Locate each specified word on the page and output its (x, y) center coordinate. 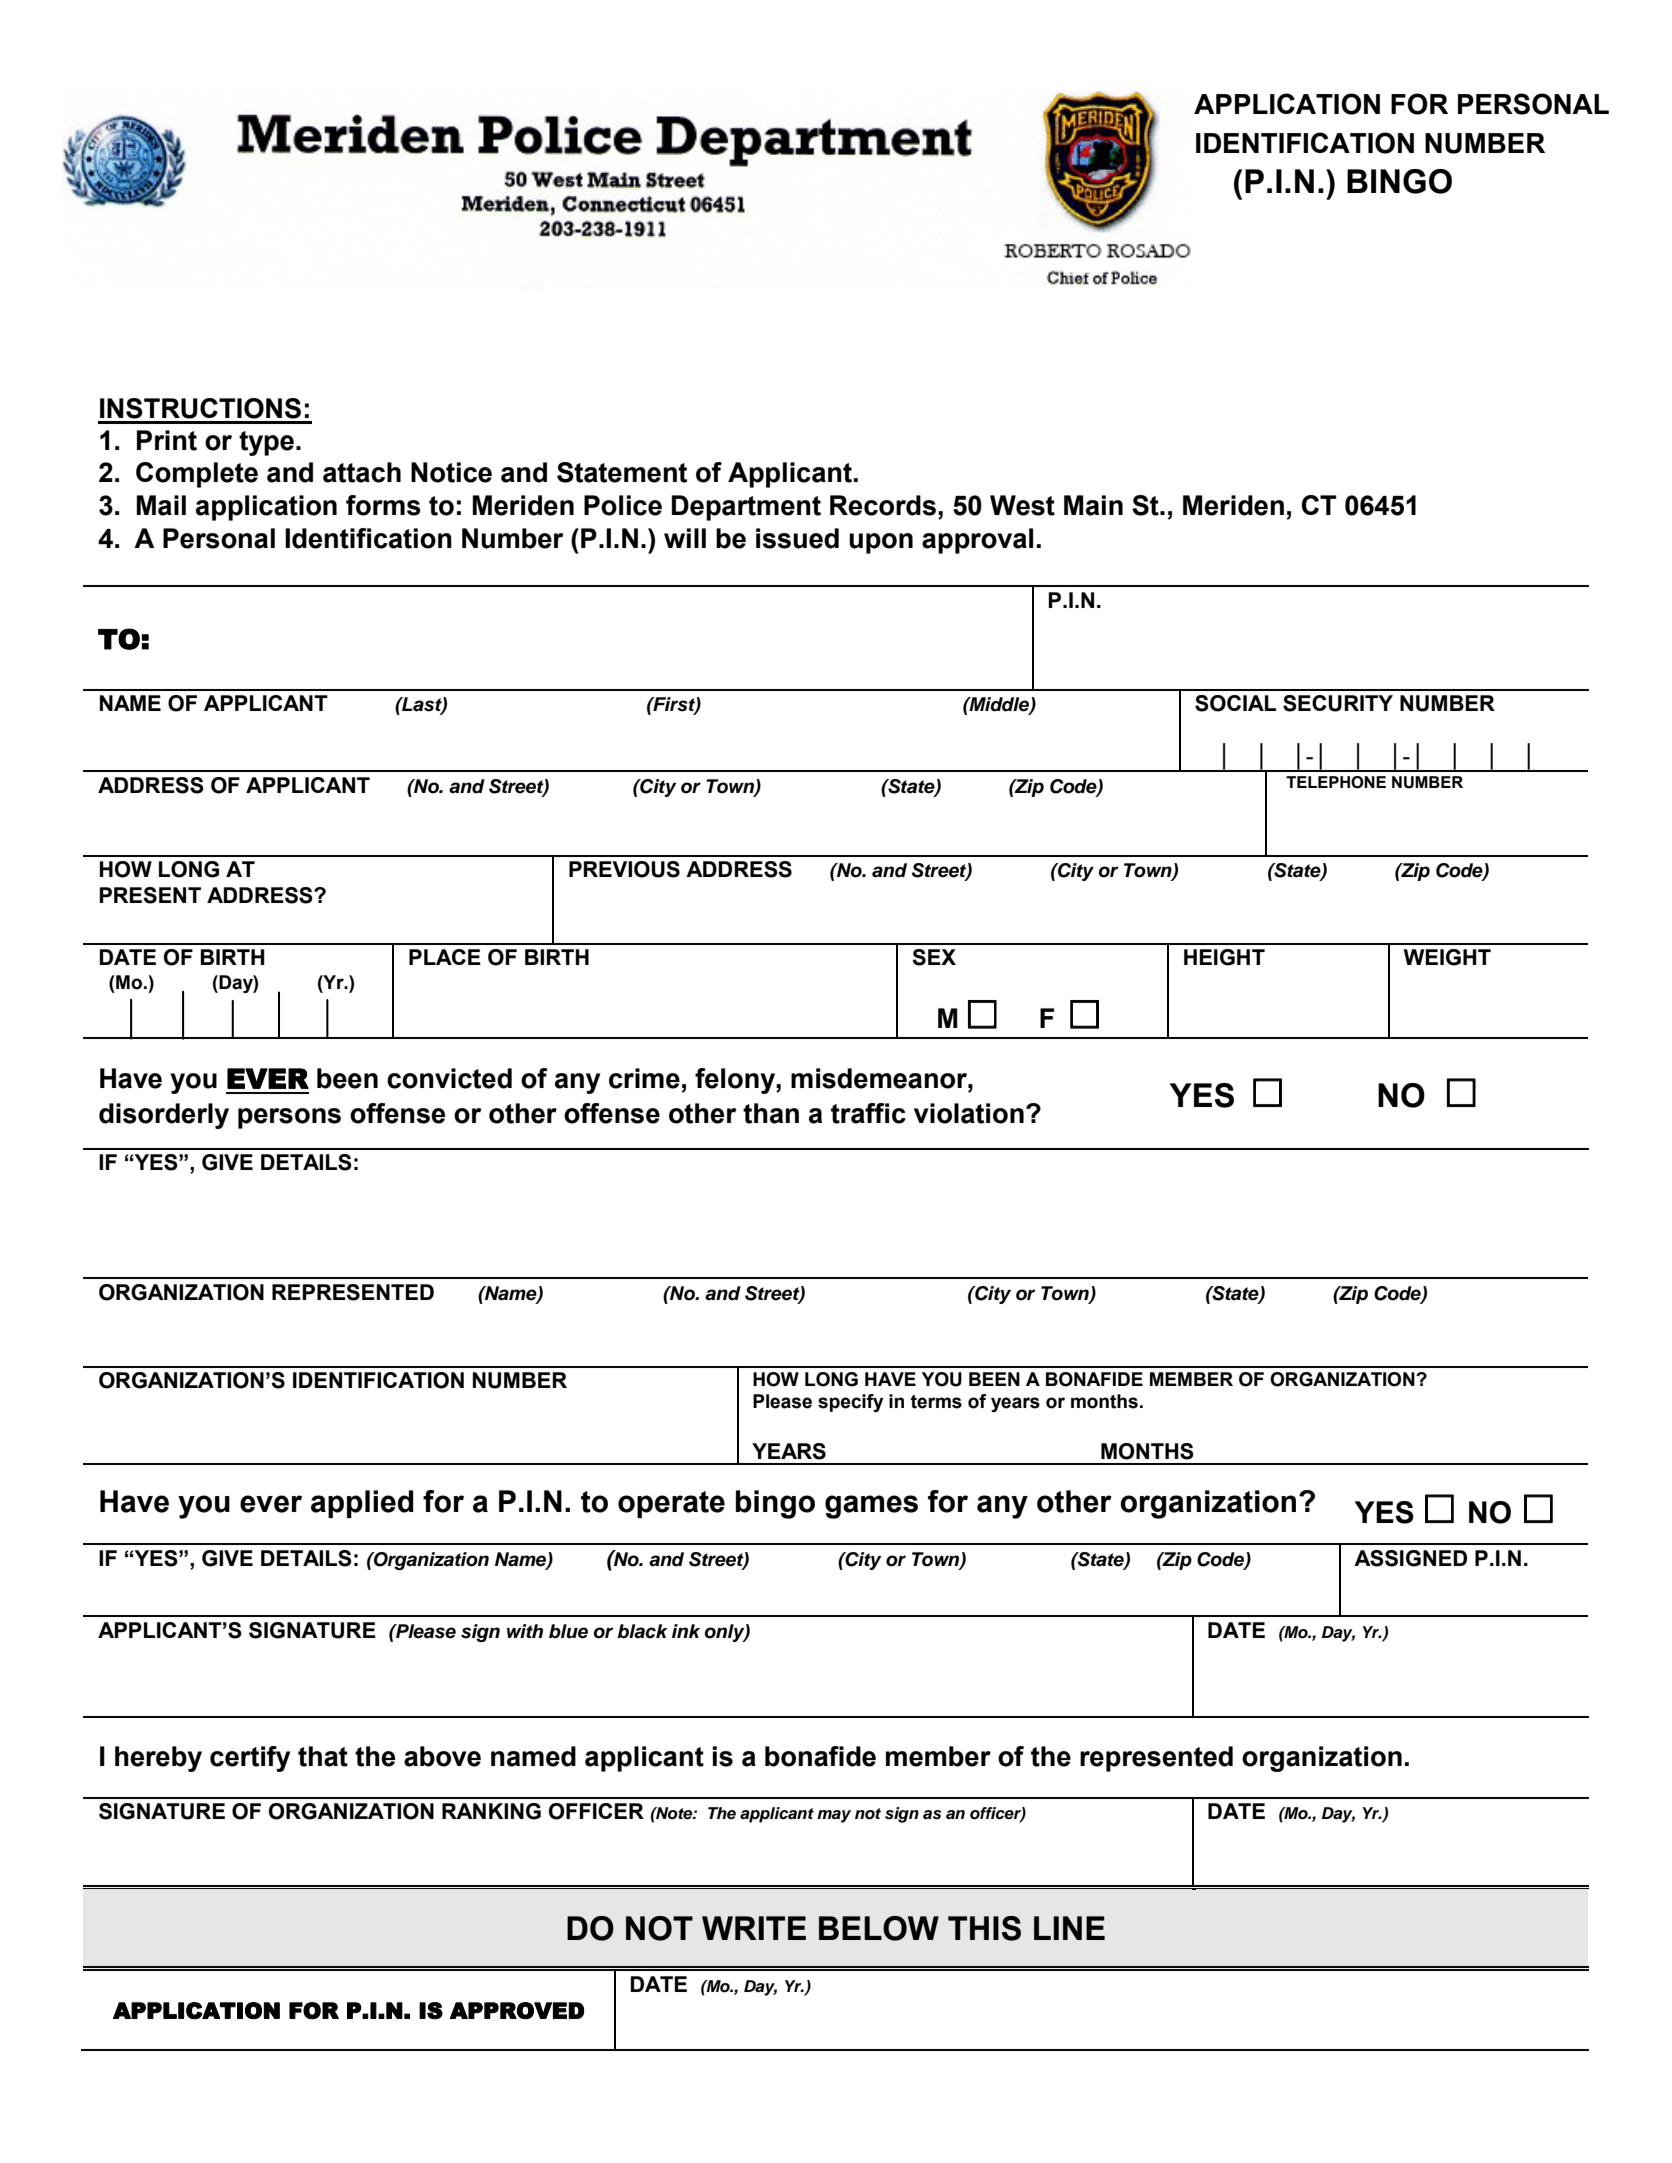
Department (746, 508)
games (871, 1507)
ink (686, 1631)
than (771, 1113)
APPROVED (517, 2011)
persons (289, 1118)
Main (1093, 505)
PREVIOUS (624, 869)
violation (969, 1113)
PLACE (445, 957)
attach (362, 472)
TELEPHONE (1336, 782)
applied (362, 1504)
